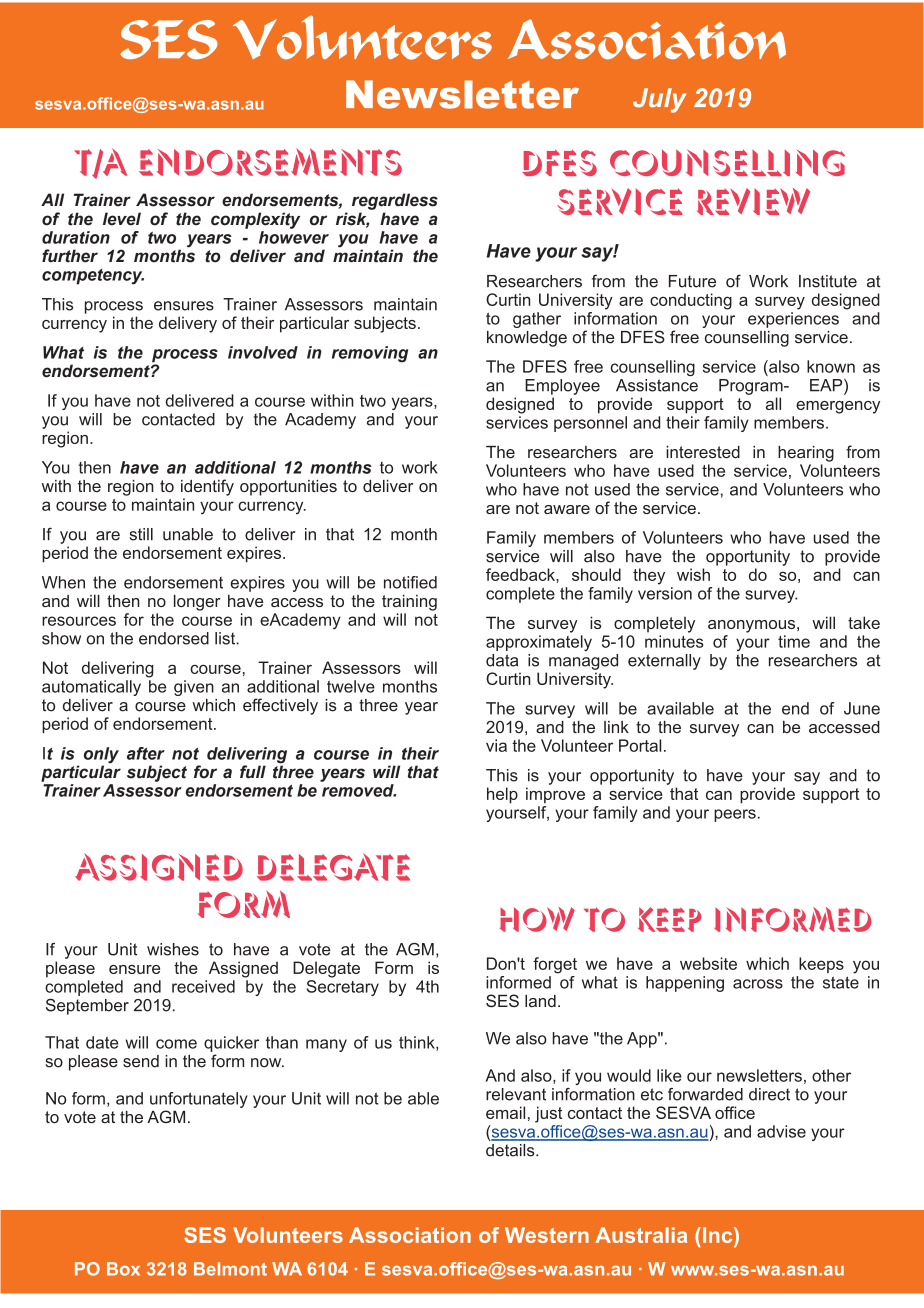 This page has width=924, height=1308. I want to click on Keep, so click(670, 919).
